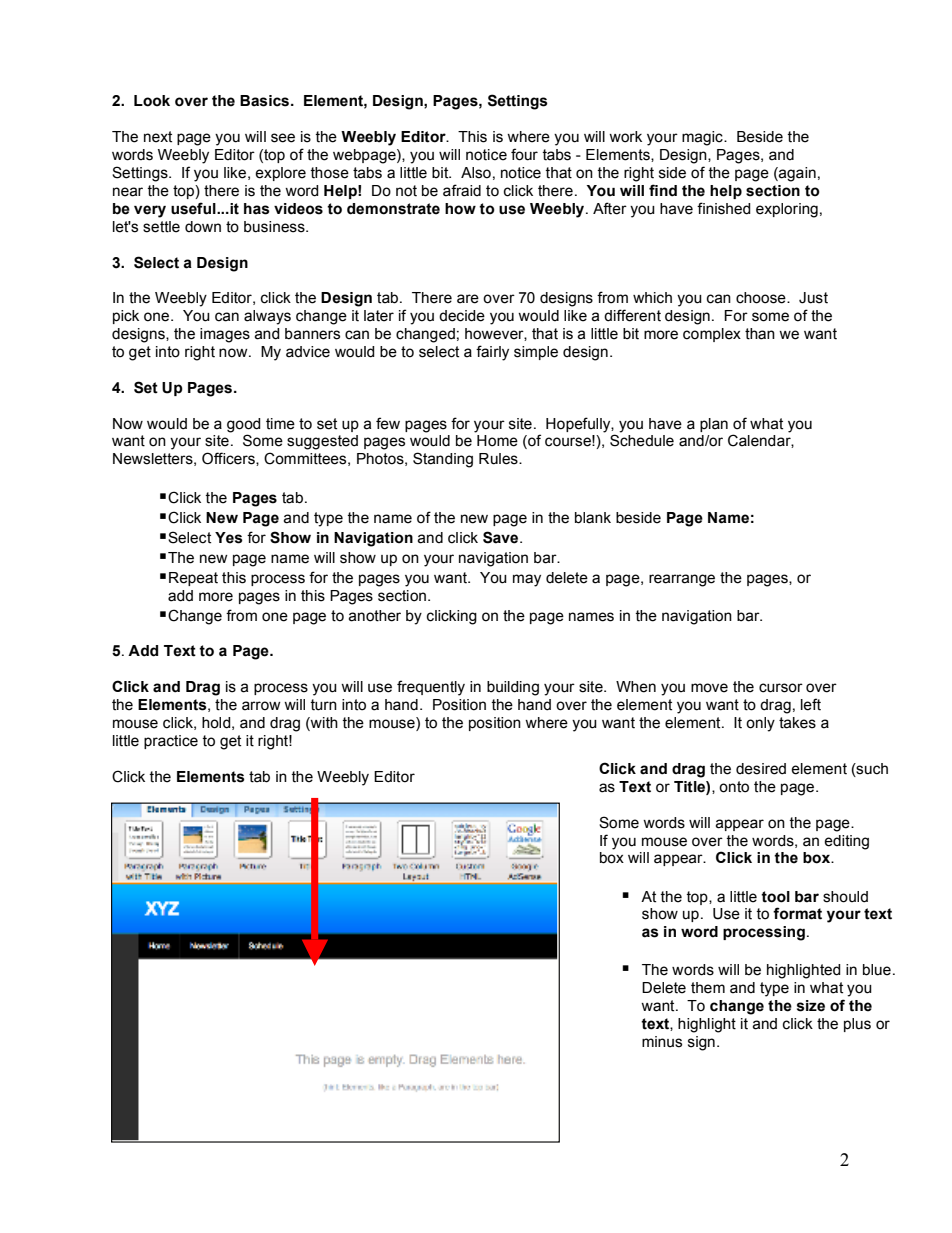 This screenshot has width=952, height=1233. Describe the element at coordinates (225, 335) in the screenshot. I see `images` at that location.
